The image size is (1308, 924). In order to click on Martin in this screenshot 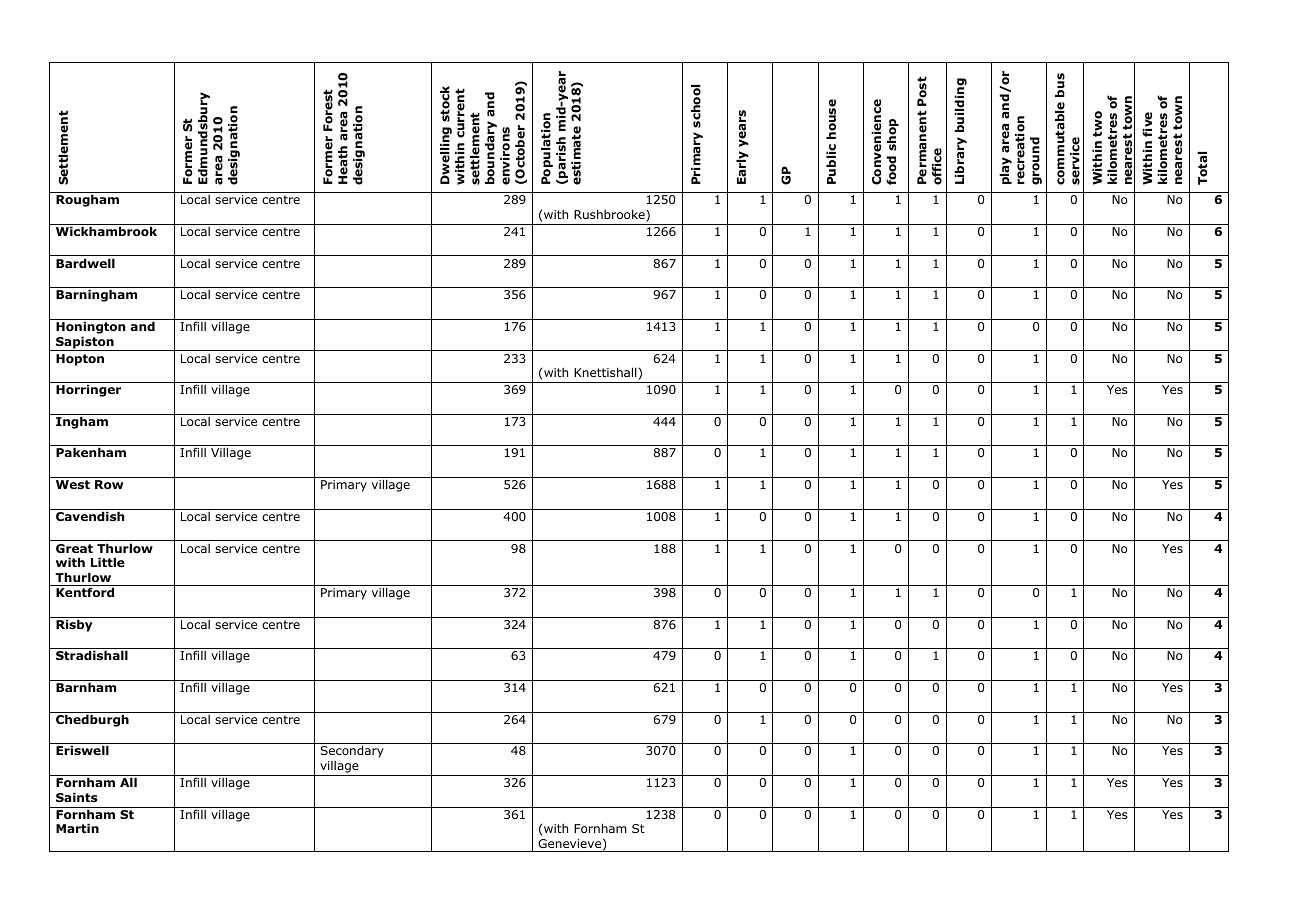, I will do `click(77, 828)`.
